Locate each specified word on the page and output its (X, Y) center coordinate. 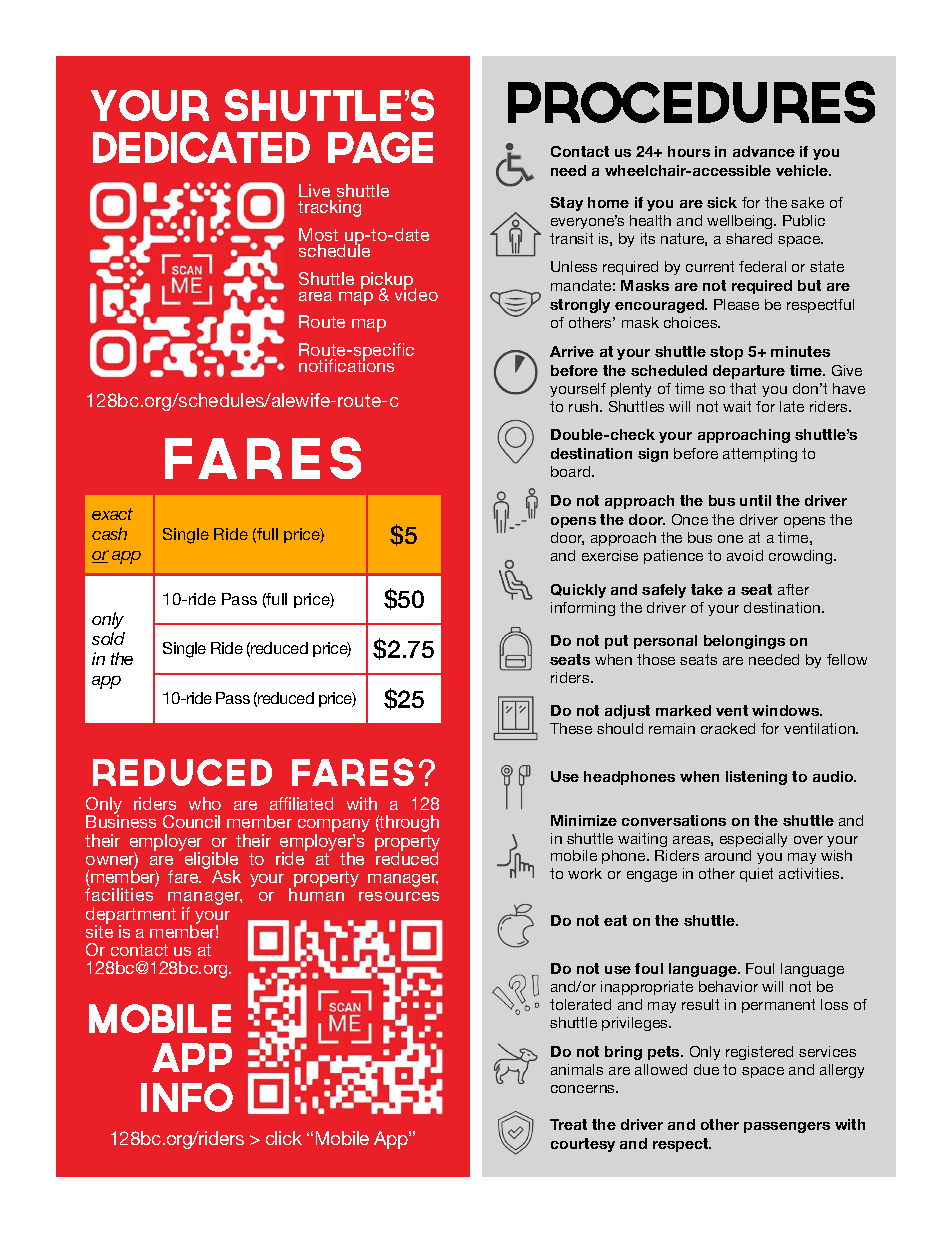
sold (108, 638)
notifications (346, 364)
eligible (211, 862)
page (380, 147)
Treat (568, 1124)
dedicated (201, 147)
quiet (756, 875)
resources (399, 896)
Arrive (572, 351)
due (706, 1069)
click (284, 1138)
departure (749, 372)
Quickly (578, 591)
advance (764, 151)
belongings (744, 642)
